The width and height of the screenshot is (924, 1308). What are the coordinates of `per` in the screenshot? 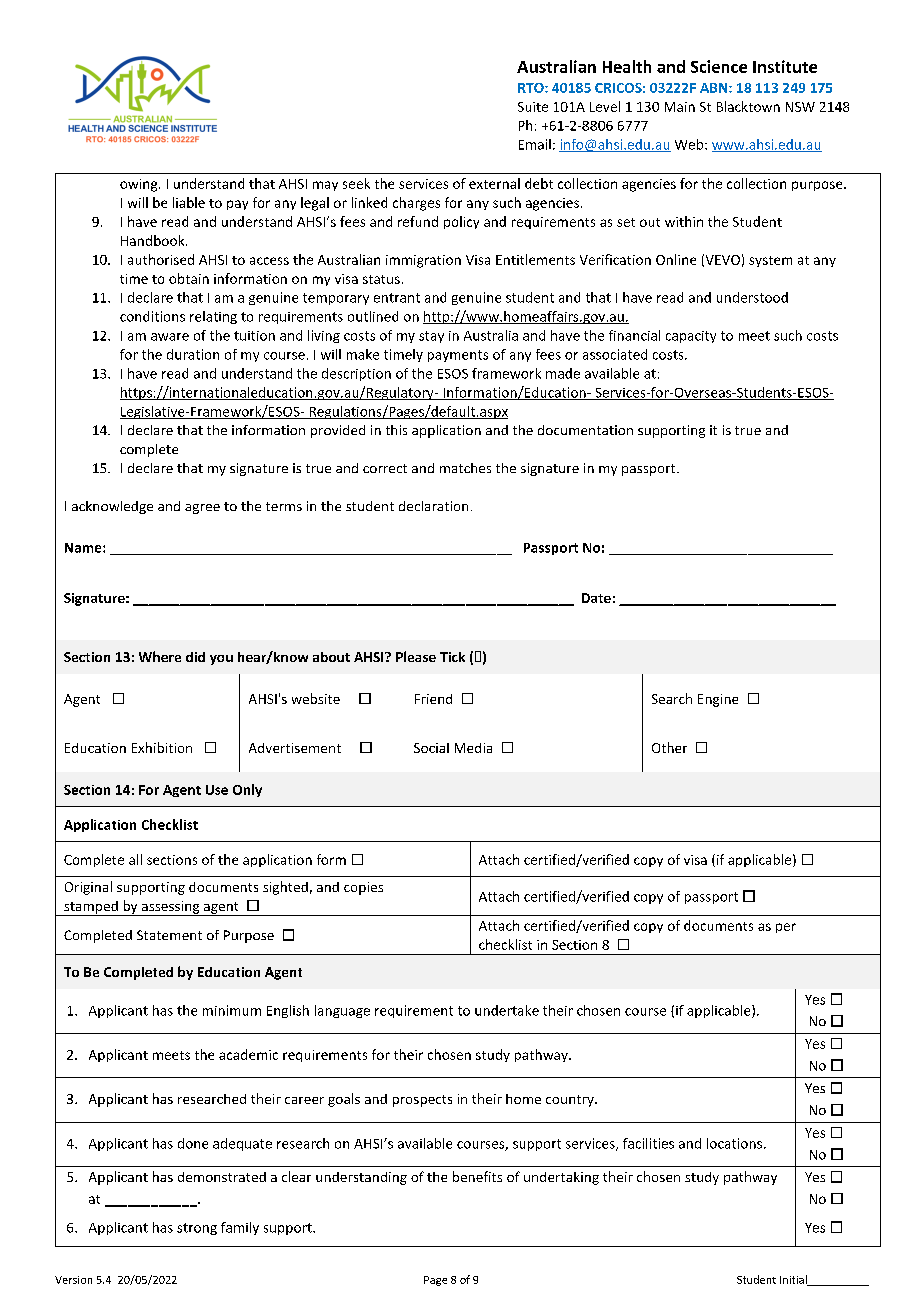 It's located at (786, 928).
